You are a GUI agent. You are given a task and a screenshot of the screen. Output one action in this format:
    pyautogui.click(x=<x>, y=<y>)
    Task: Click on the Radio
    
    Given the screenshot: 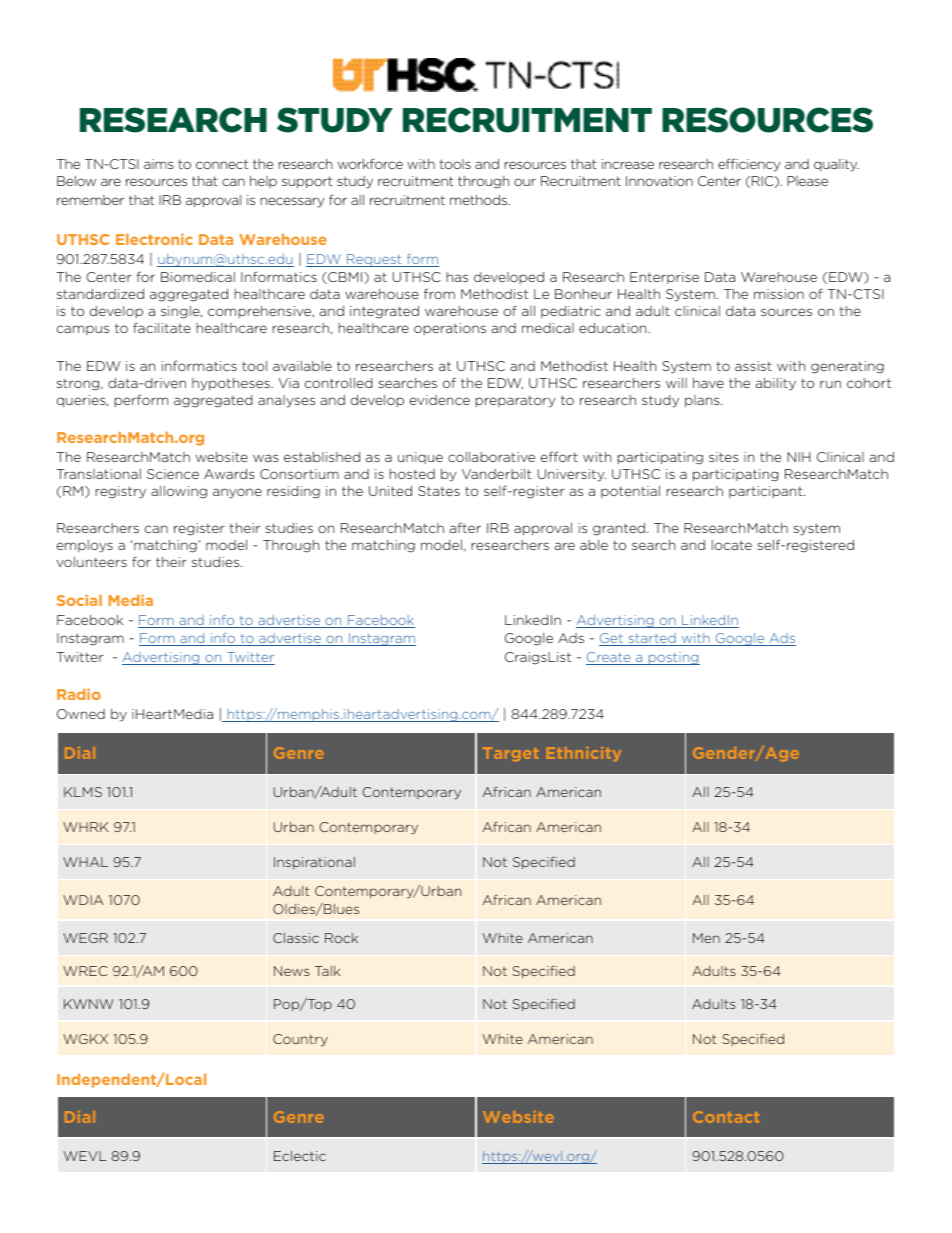 What is the action you would take?
    pyautogui.click(x=79, y=694)
